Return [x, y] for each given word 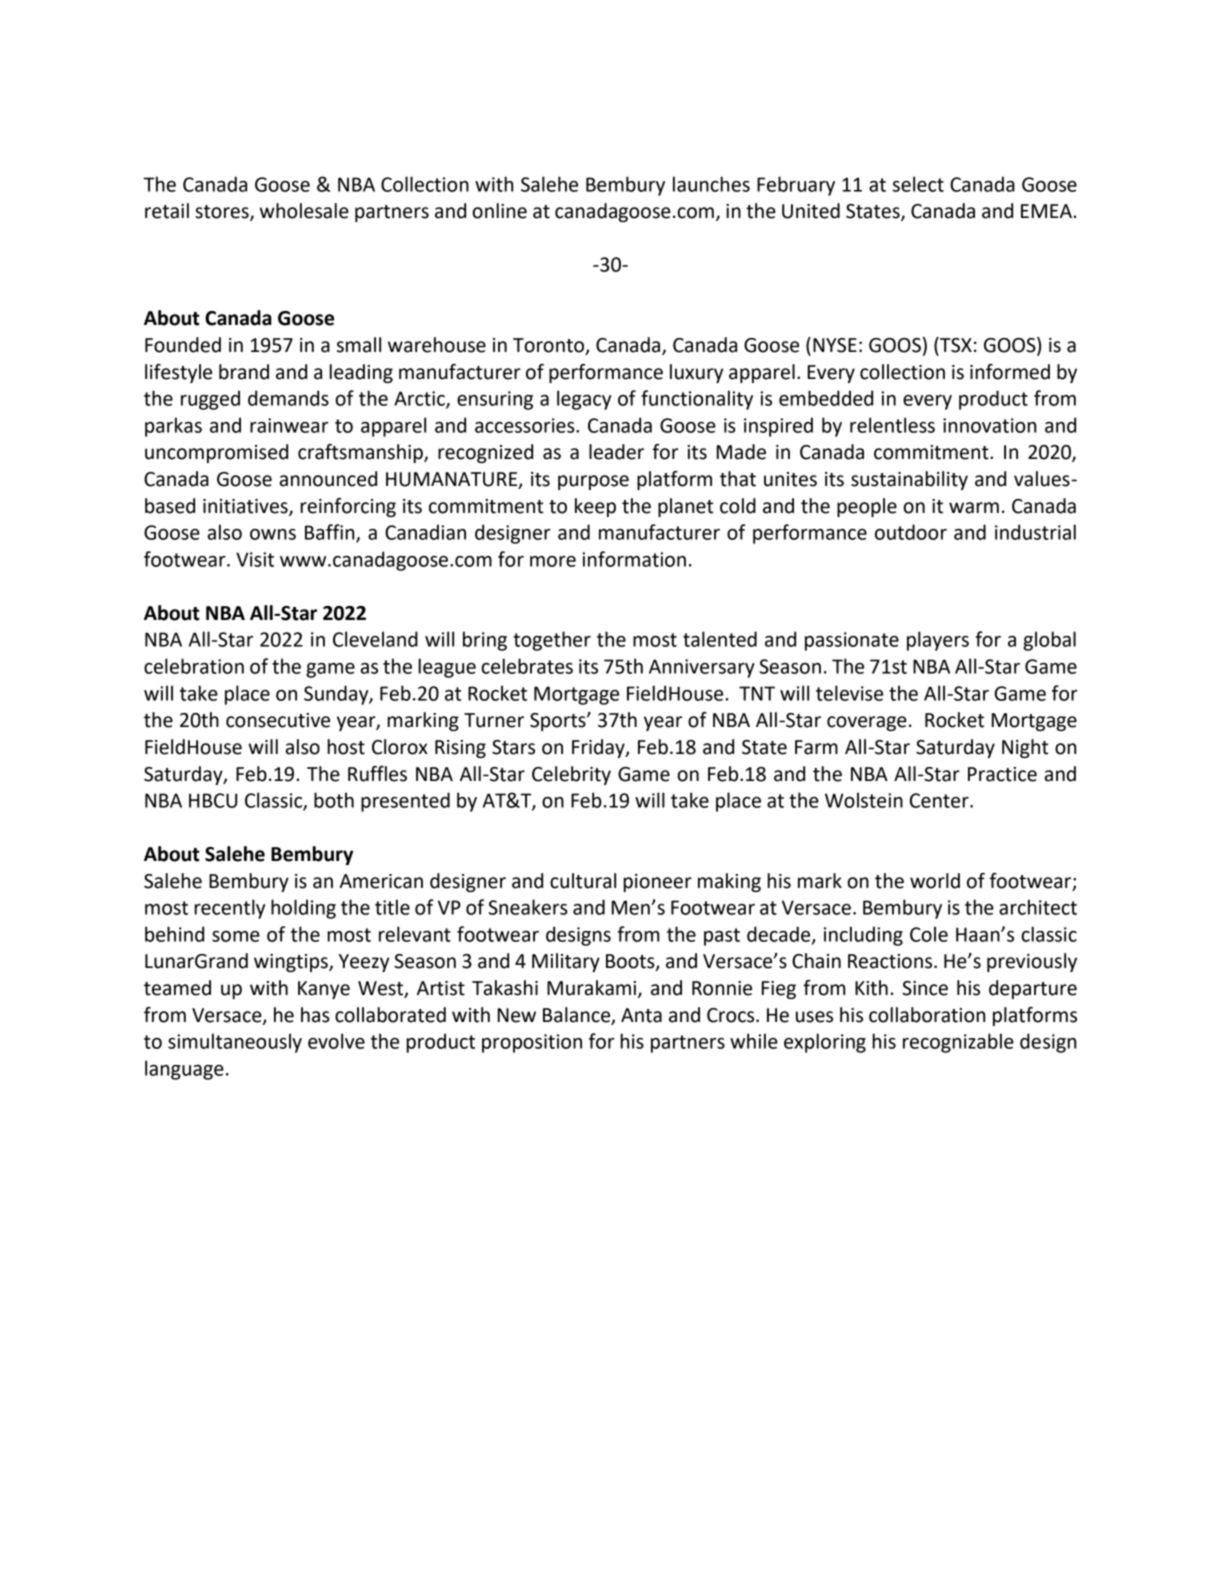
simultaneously [235, 1043]
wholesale [304, 211]
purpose [593, 482]
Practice [1002, 774]
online [499, 211]
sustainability [909, 480]
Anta [641, 1015]
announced [328, 479]
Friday [599, 748]
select [918, 184]
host [346, 747]
